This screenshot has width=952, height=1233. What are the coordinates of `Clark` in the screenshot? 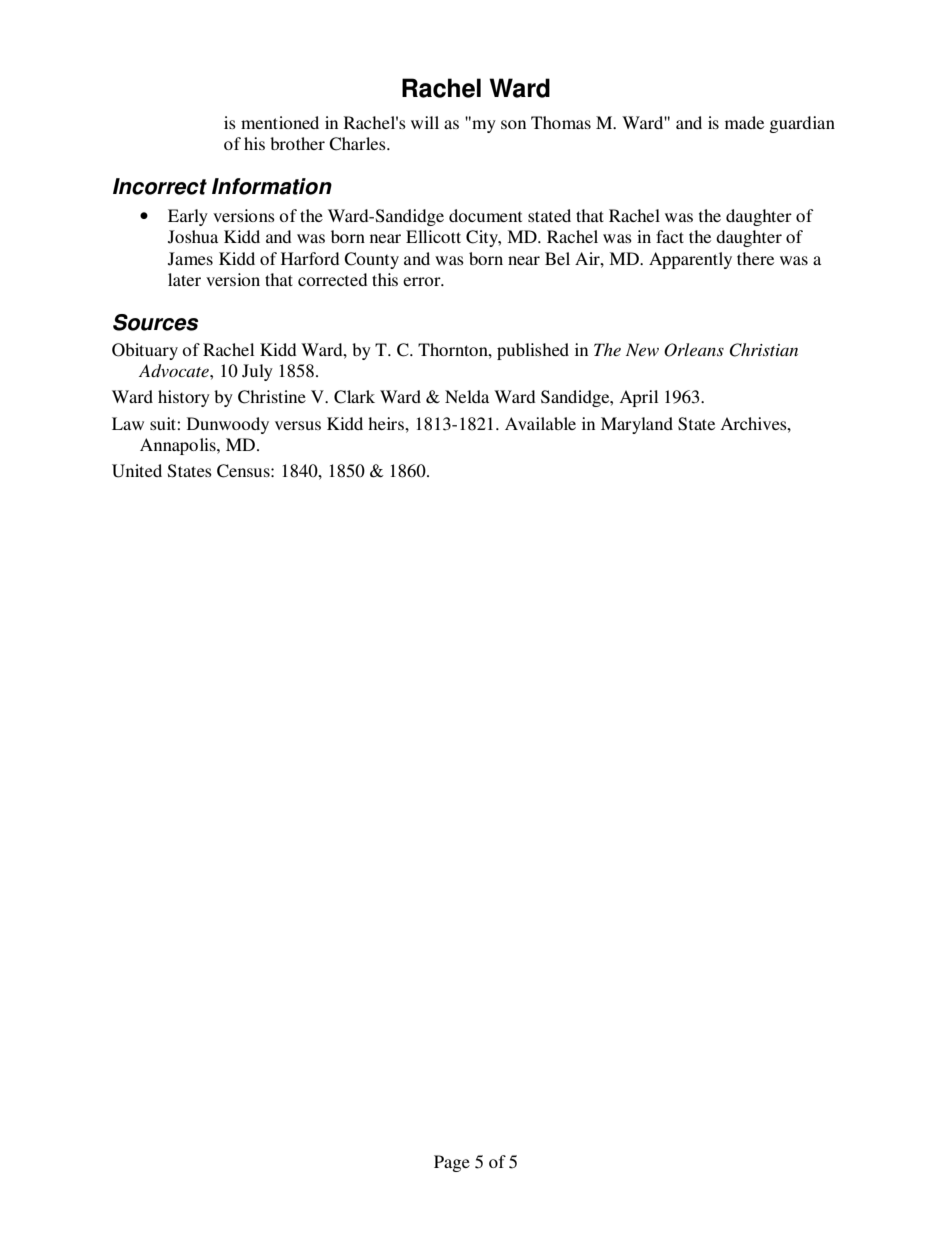 It's located at (354, 397).
